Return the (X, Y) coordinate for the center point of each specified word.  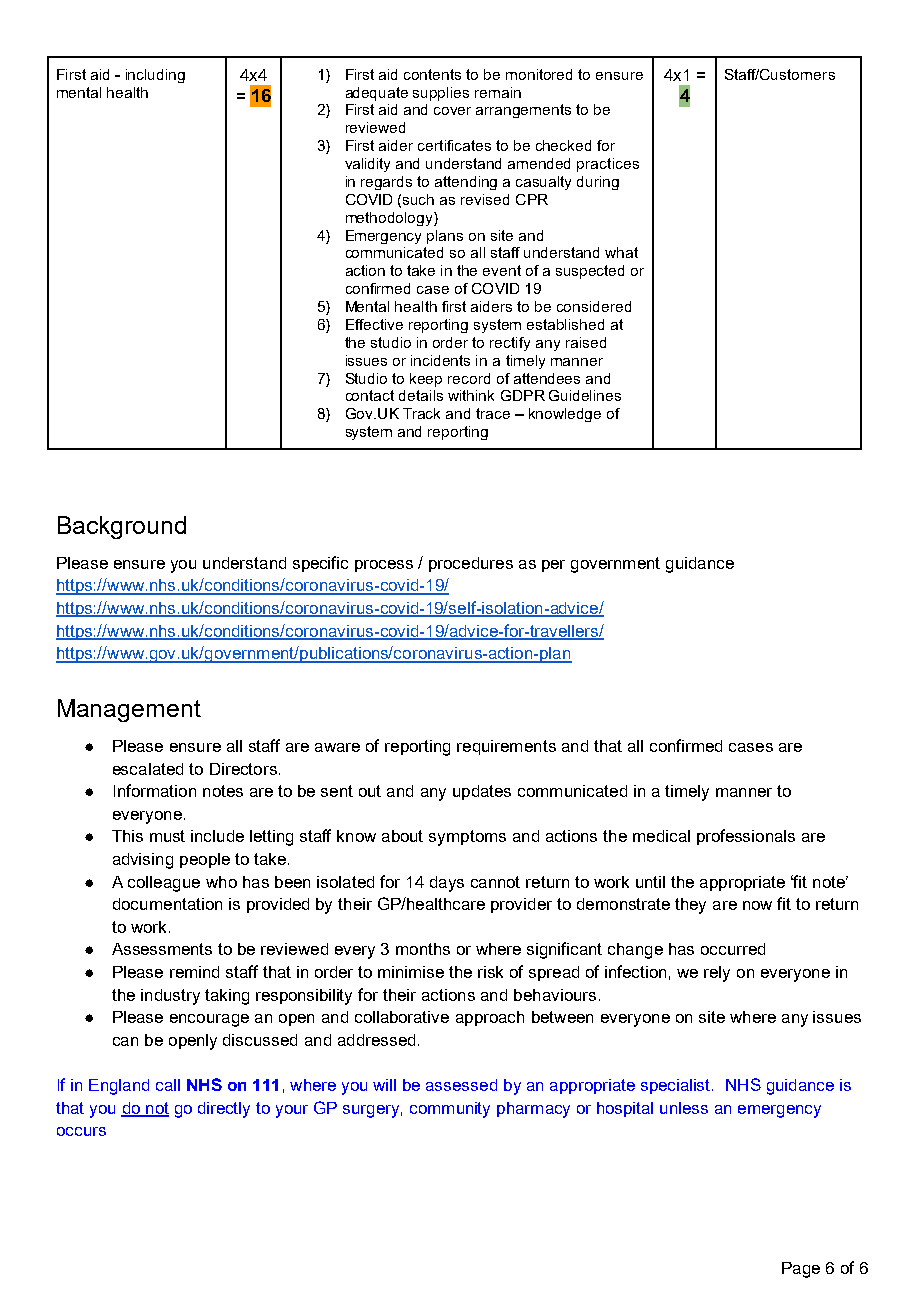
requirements (506, 747)
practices (608, 165)
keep (426, 380)
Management (129, 710)
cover (452, 111)
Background (122, 527)
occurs (81, 1131)
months (423, 949)
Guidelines (585, 395)
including (155, 76)
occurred (733, 949)
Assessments (162, 949)
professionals (746, 837)
